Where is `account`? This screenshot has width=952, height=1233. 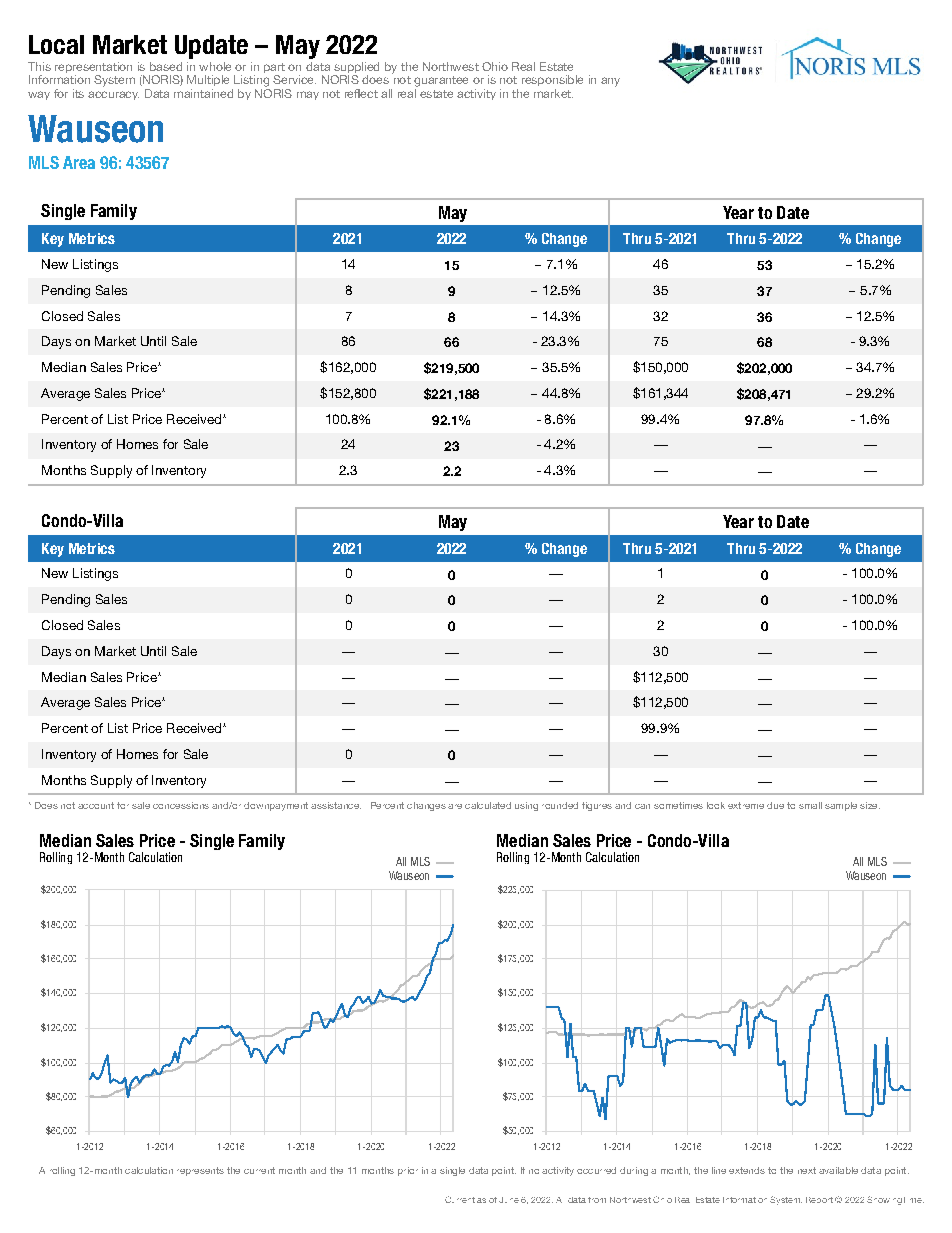
account is located at coordinates (96, 805).
